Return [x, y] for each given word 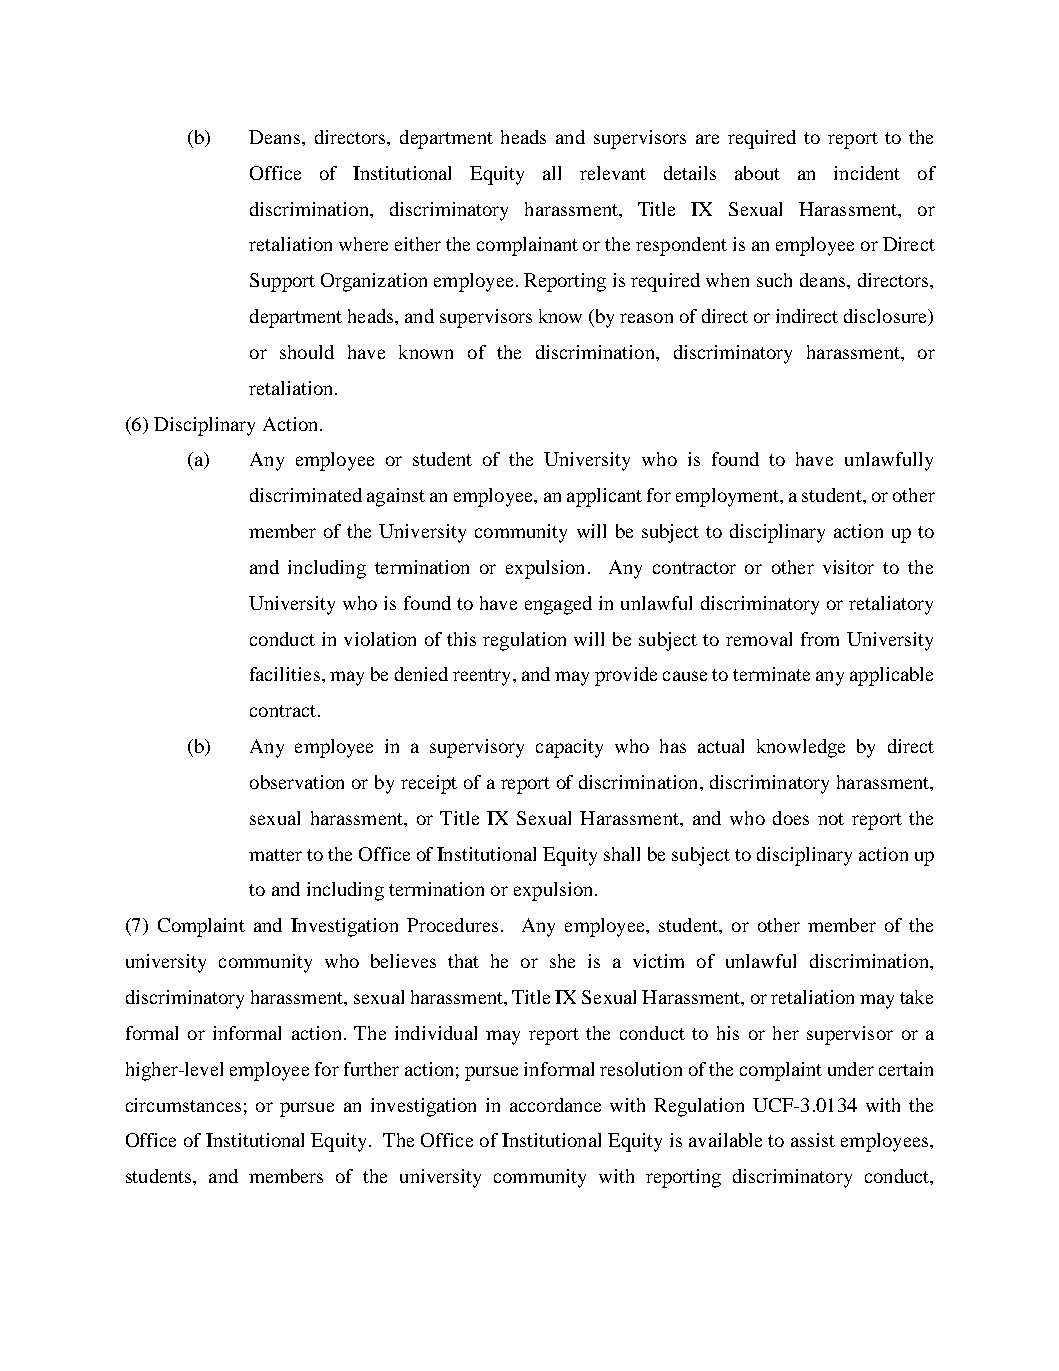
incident [867, 173]
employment [728, 497]
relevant [613, 173]
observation [297, 782]
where [363, 244]
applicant [604, 497]
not [831, 819]
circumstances [183, 1105]
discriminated [306, 495]
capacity [569, 748]
